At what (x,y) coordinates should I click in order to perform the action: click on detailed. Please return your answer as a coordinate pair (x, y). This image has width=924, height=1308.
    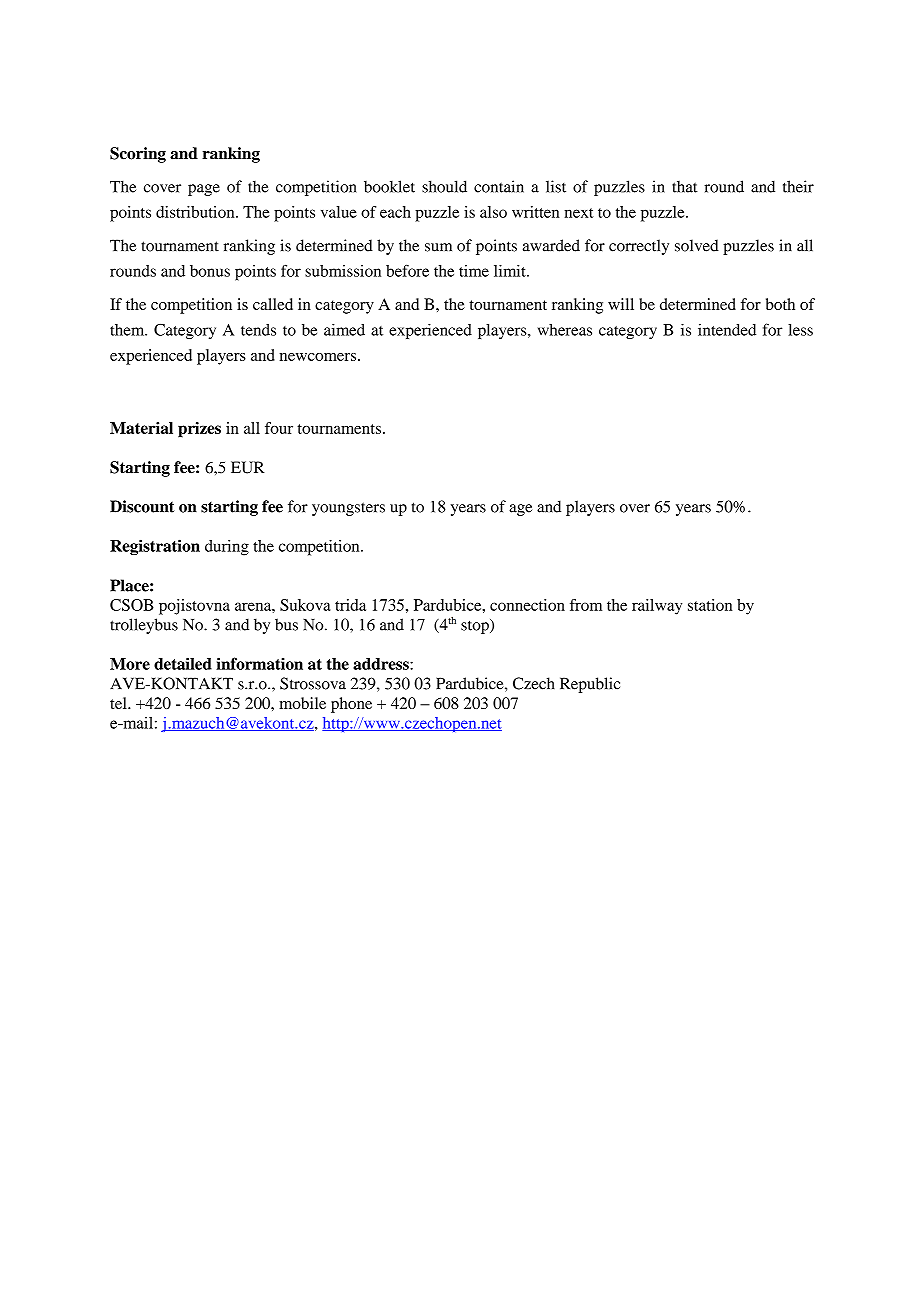
    Looking at the image, I should click on (183, 663).
